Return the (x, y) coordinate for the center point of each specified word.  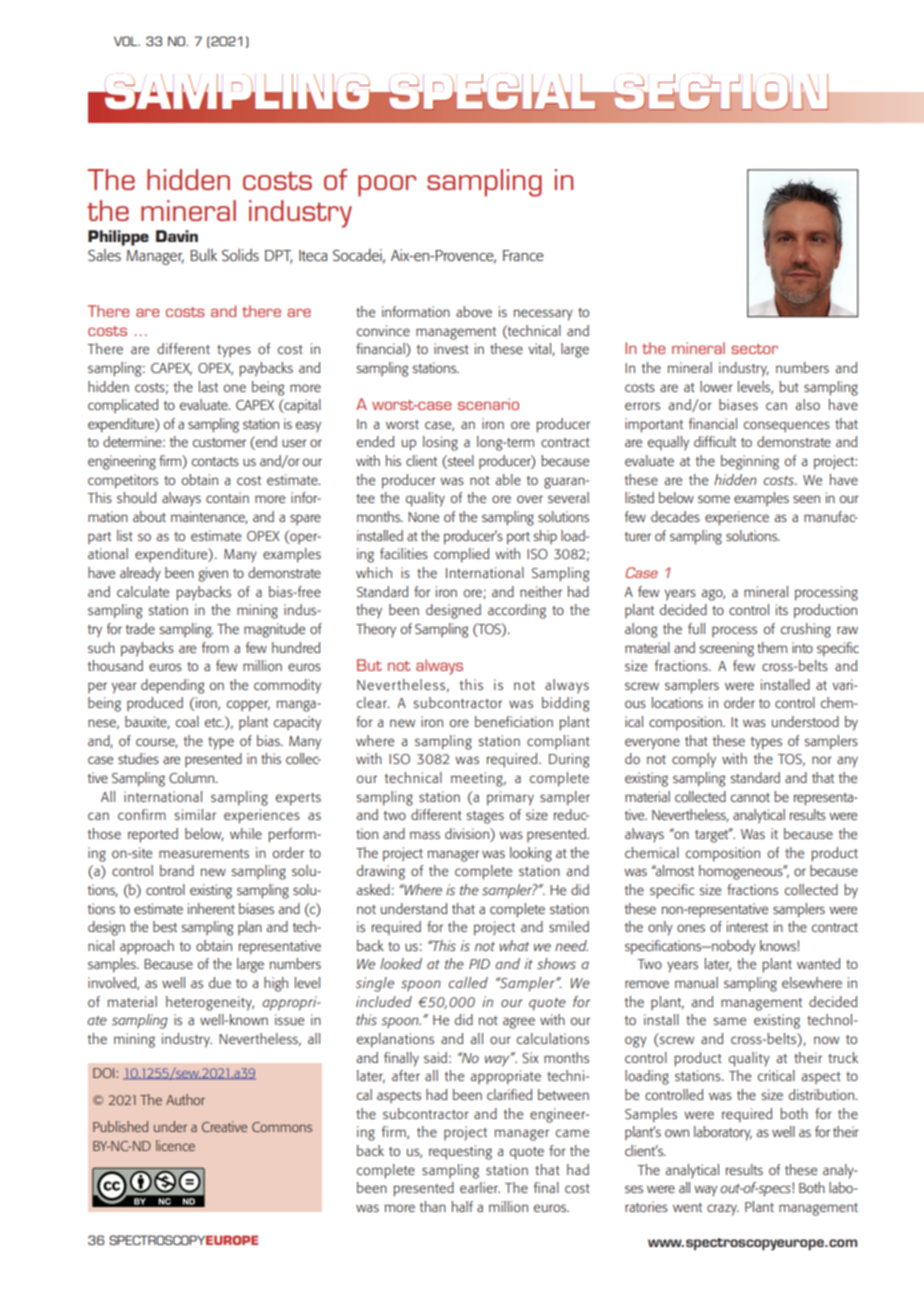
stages (485, 817)
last (208, 386)
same (729, 1021)
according (517, 611)
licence (175, 1145)
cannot (750, 797)
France (523, 255)
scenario (488, 404)
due (220, 982)
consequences (787, 426)
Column (193, 777)
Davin (177, 236)
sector (754, 349)
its (782, 609)
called (468, 982)
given (213, 574)
